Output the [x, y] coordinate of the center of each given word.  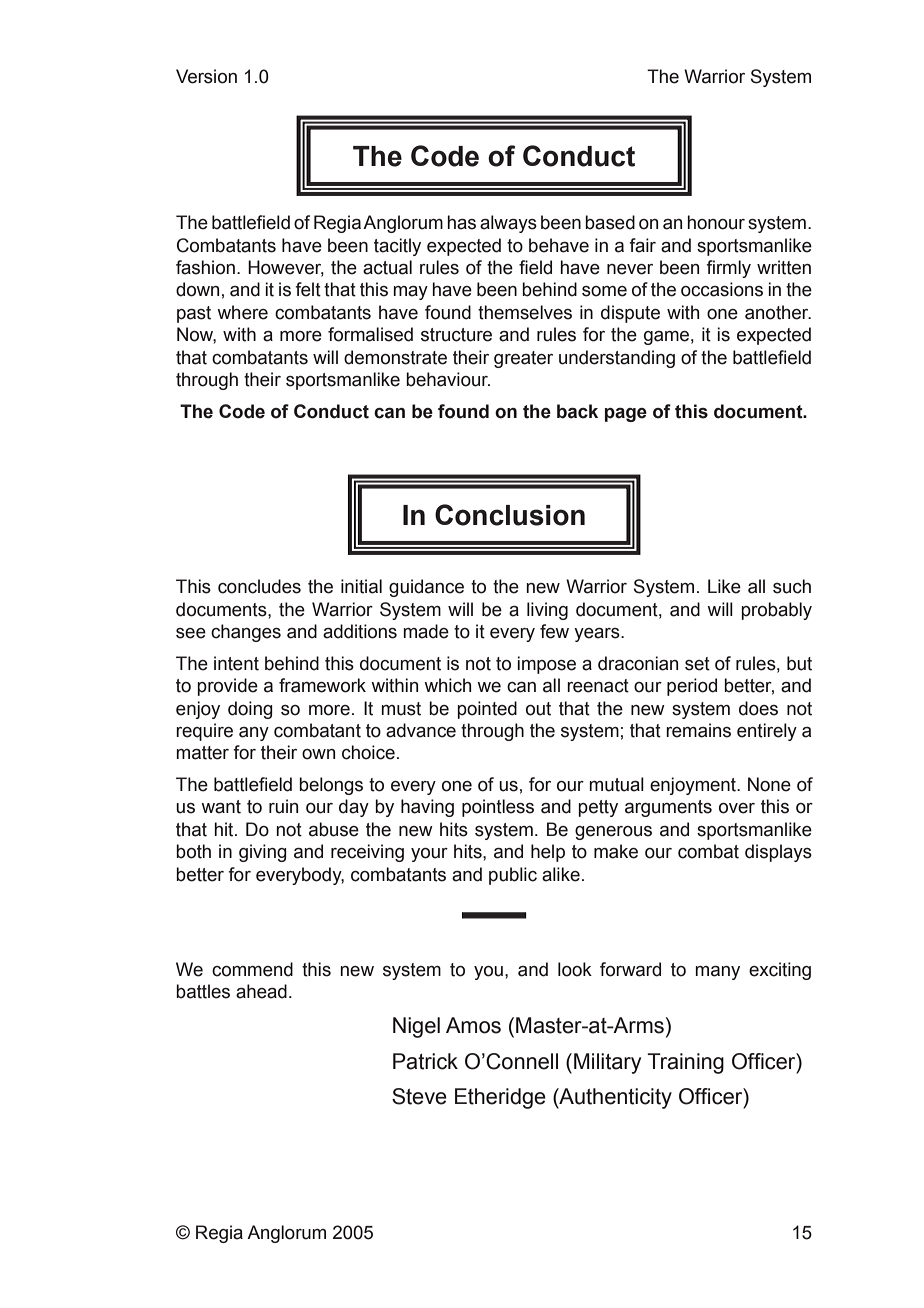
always [508, 224]
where [242, 312]
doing [250, 710]
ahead [261, 991]
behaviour [448, 379]
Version [206, 76]
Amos [473, 1025]
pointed [487, 710]
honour [716, 222]
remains [698, 730]
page [626, 415]
